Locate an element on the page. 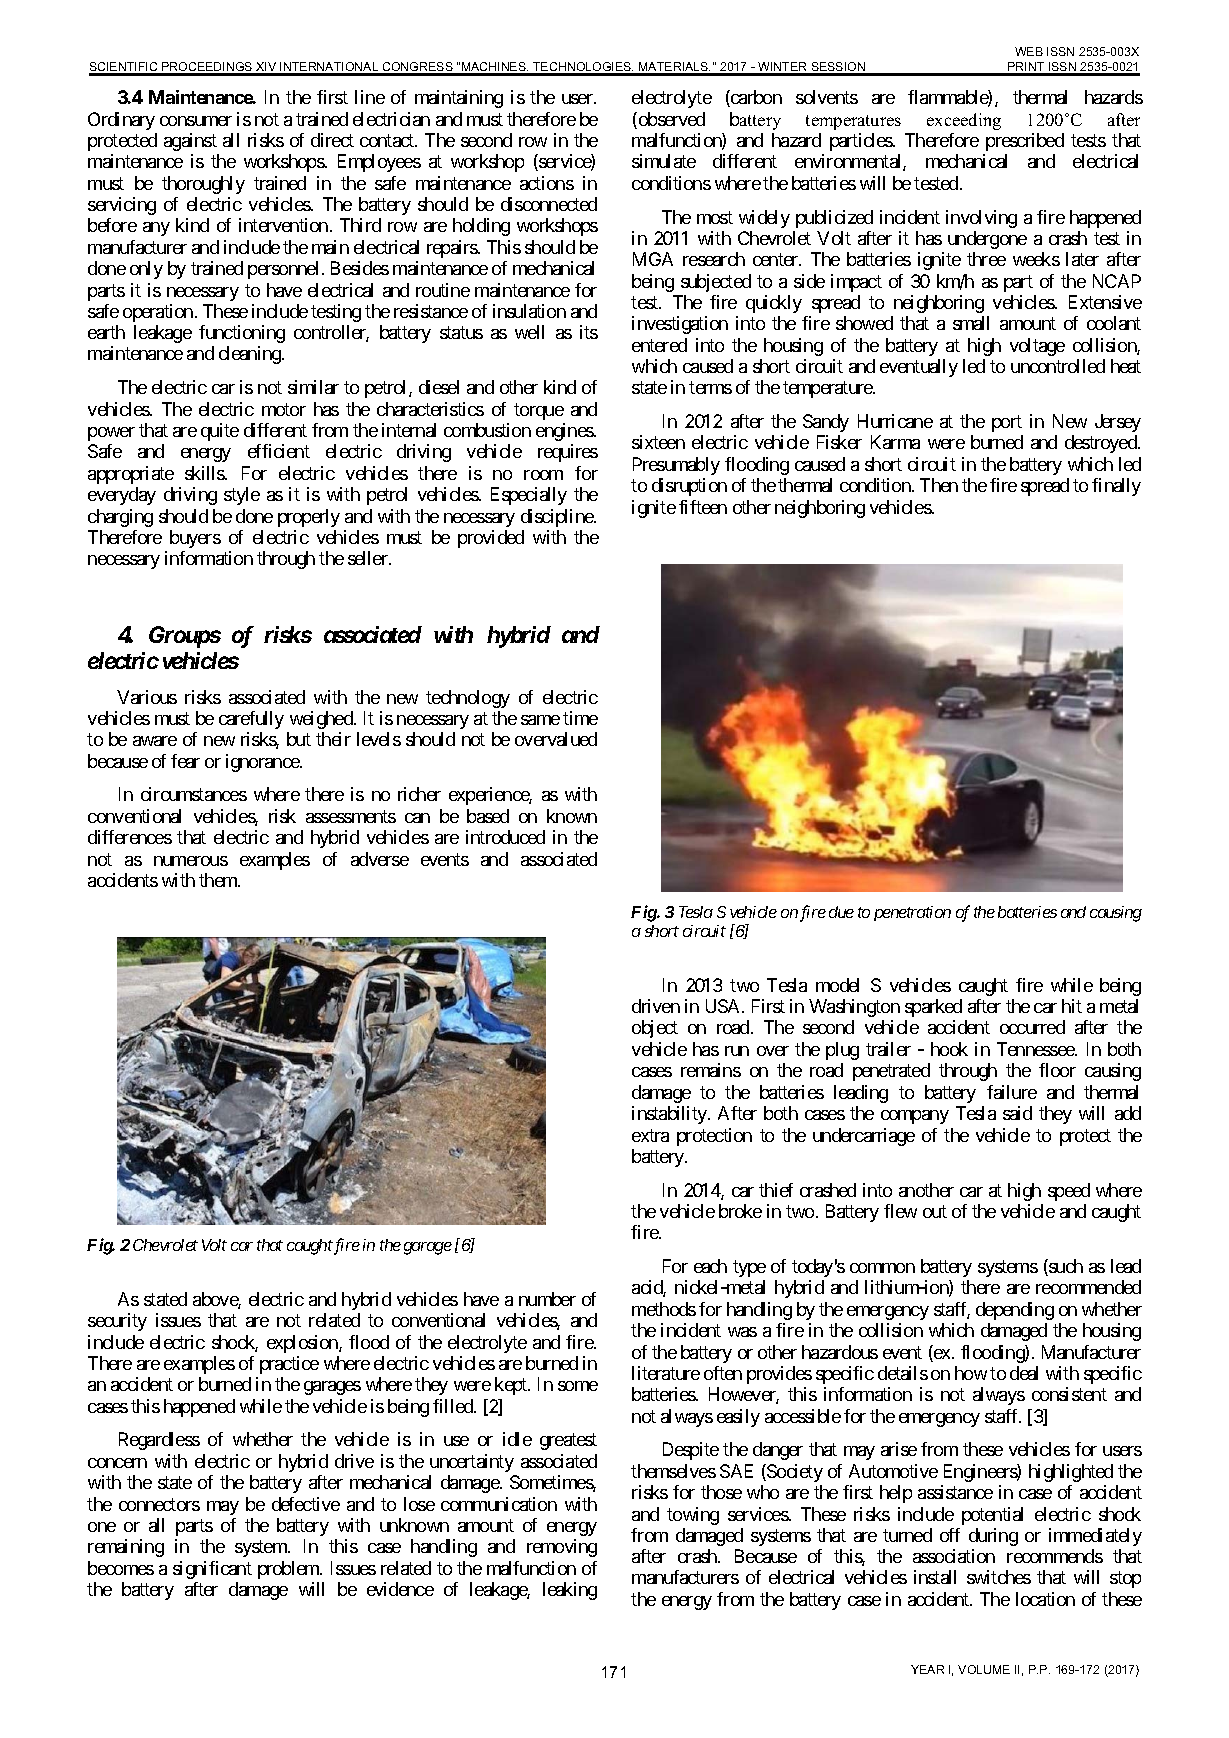 This document has height=1738, width=1229. exceeding is located at coordinates (964, 121).
